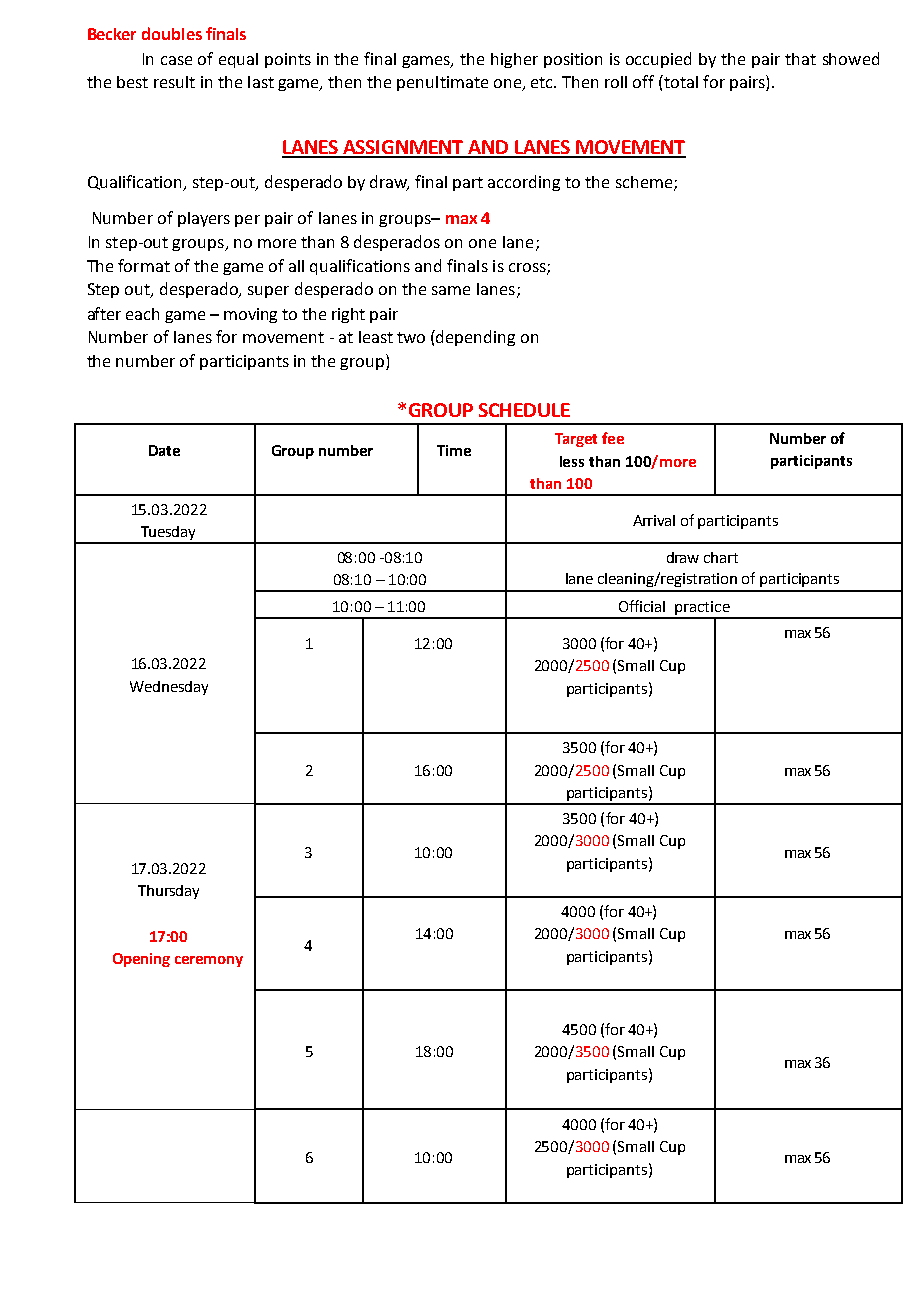 The width and height of the screenshot is (924, 1307). What do you see at coordinates (800, 59) in the screenshot?
I see `that` at bounding box center [800, 59].
